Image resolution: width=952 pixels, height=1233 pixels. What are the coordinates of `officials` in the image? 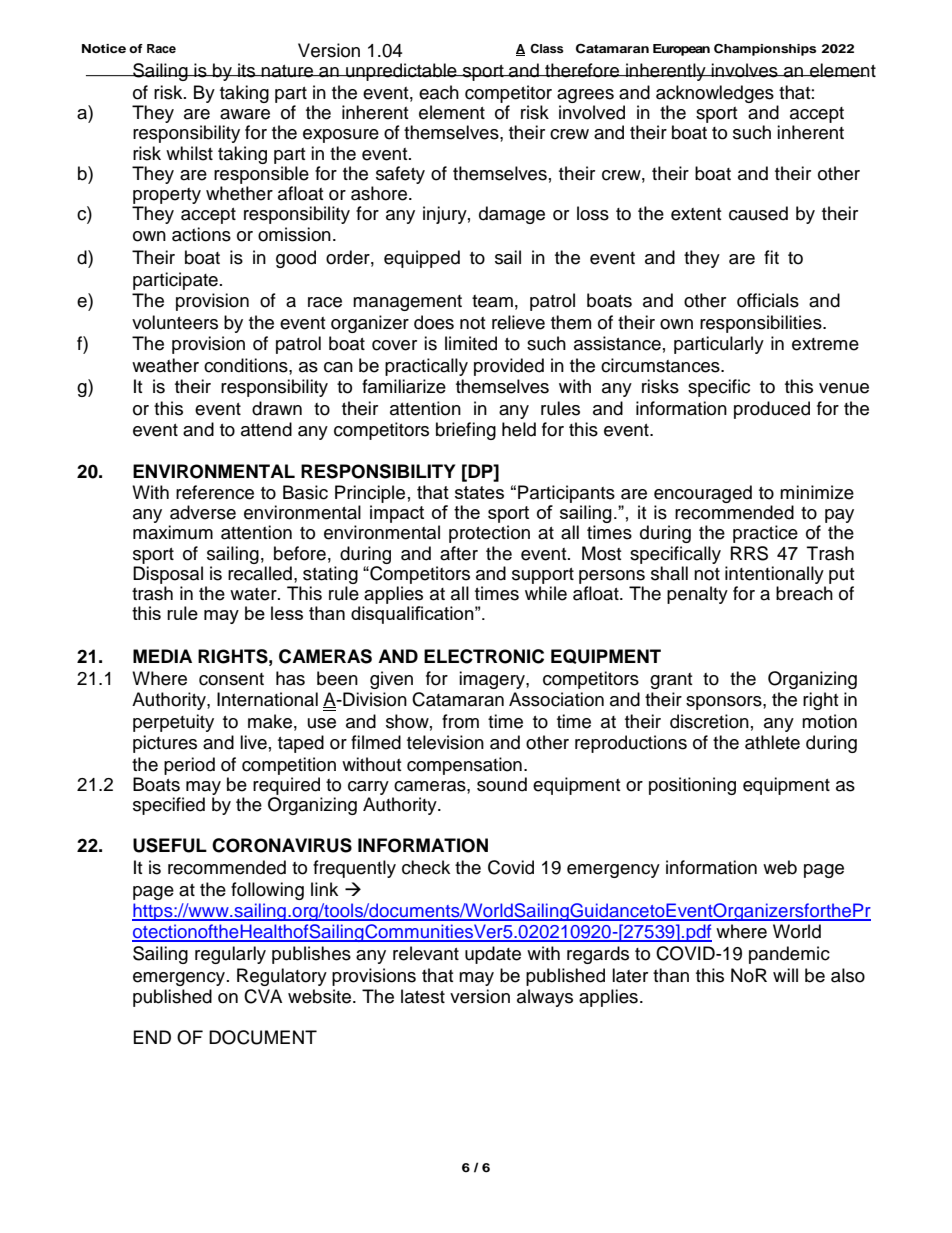 It's located at (768, 300).
